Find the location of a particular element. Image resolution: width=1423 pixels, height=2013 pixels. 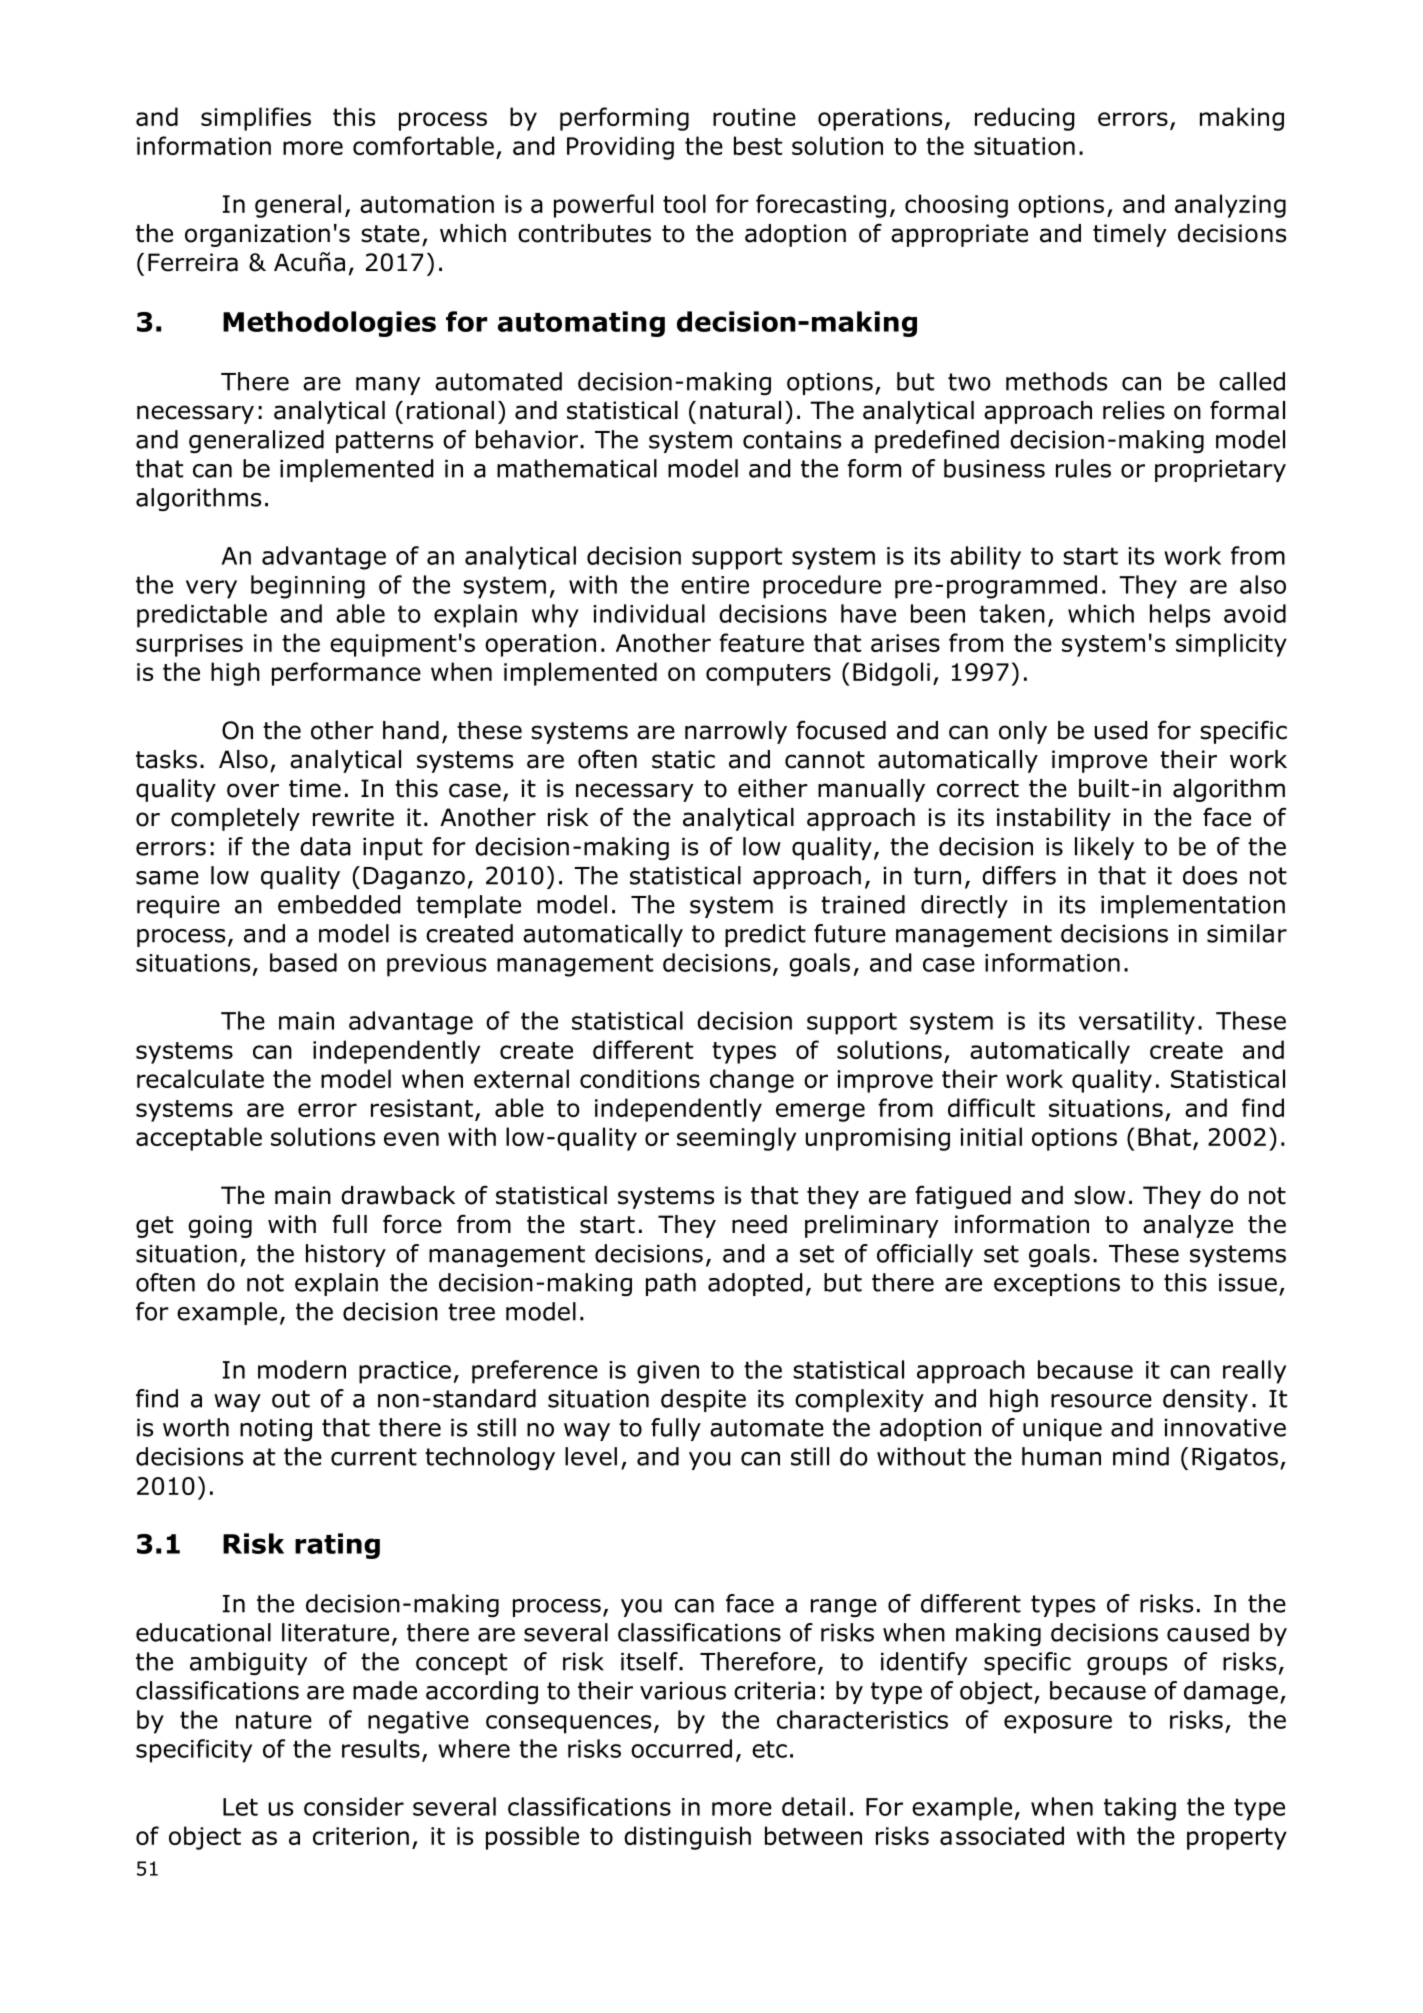

history is located at coordinates (346, 1255).
